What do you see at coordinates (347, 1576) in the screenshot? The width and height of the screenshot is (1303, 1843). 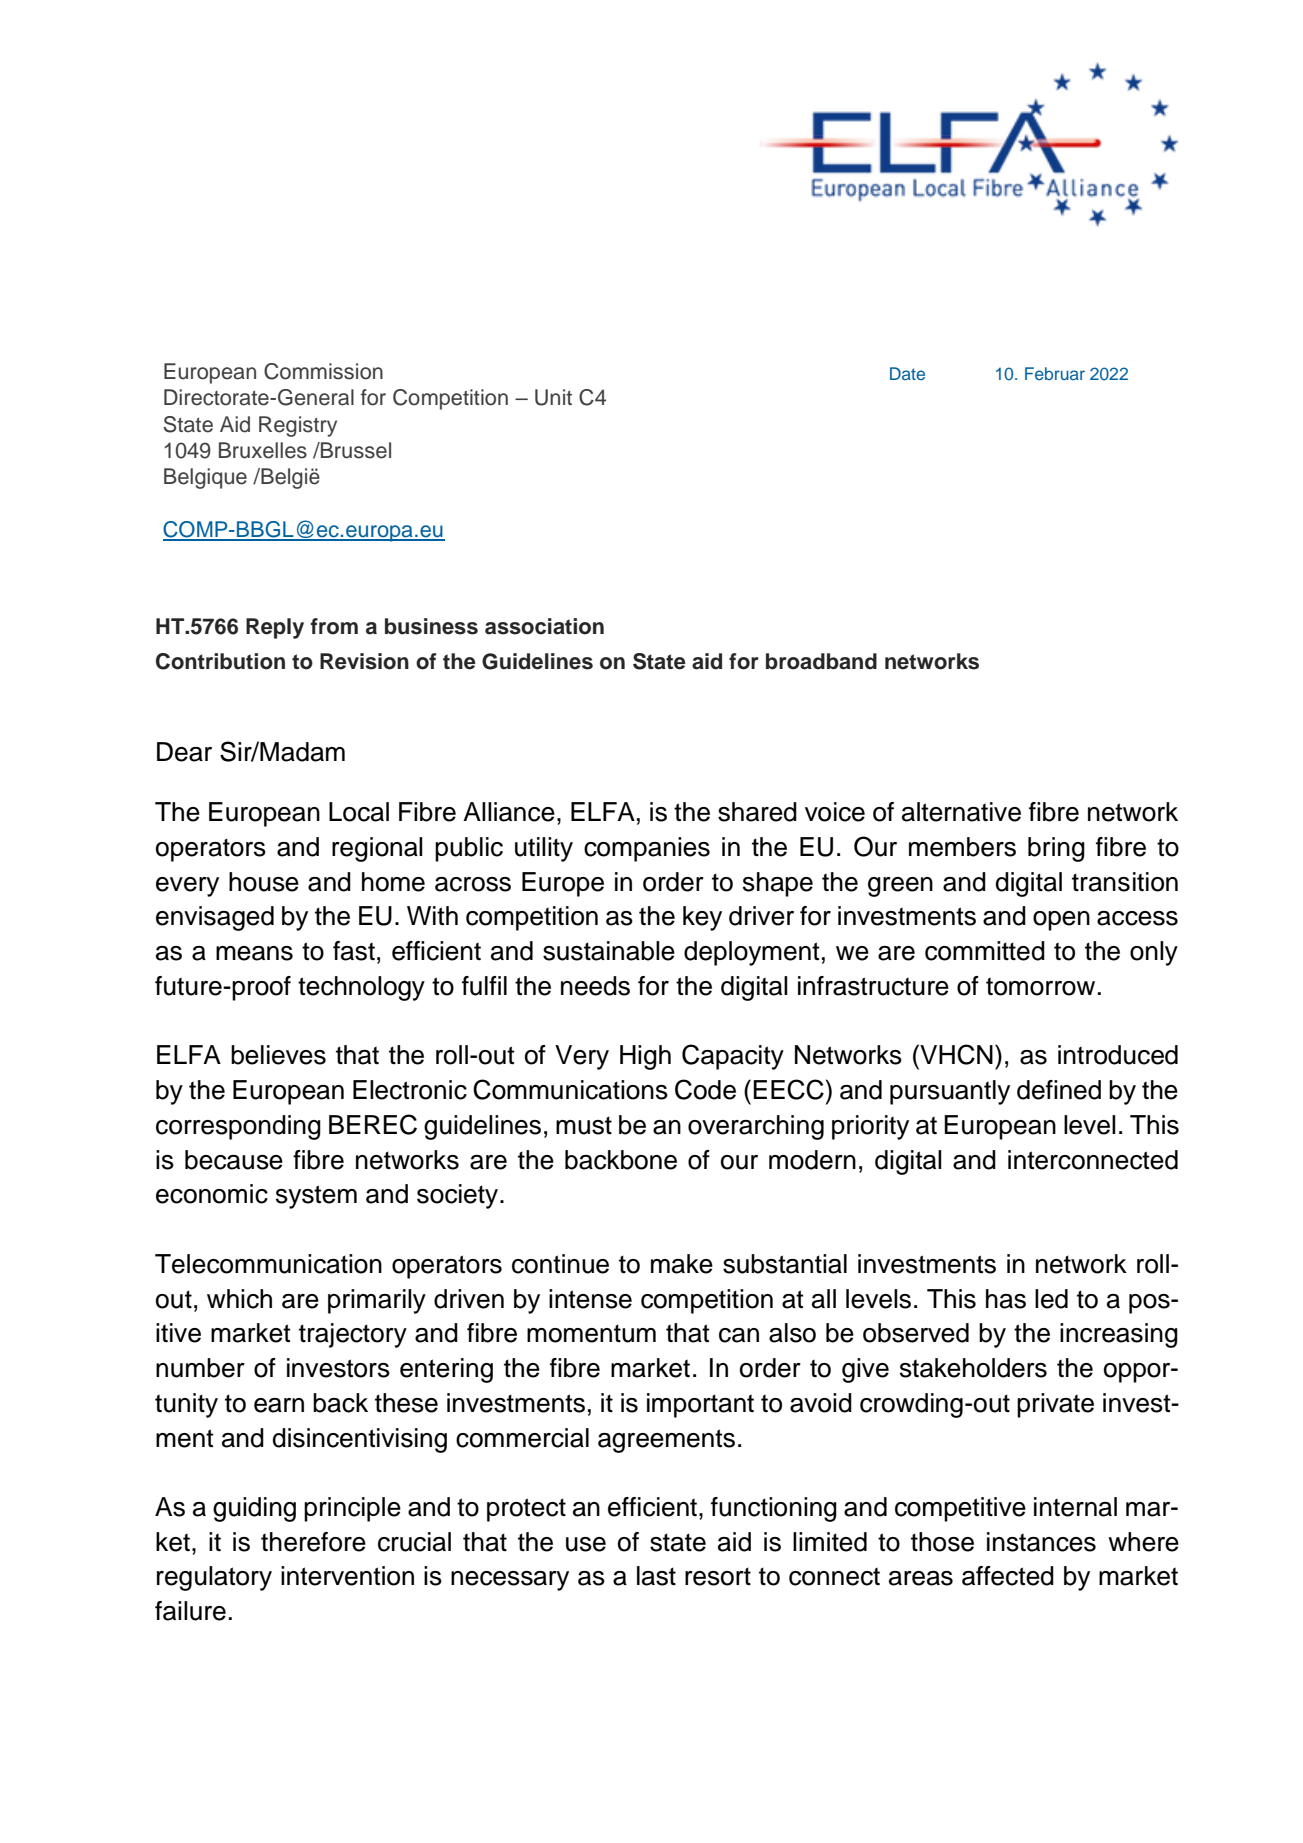 I see `intervention` at bounding box center [347, 1576].
